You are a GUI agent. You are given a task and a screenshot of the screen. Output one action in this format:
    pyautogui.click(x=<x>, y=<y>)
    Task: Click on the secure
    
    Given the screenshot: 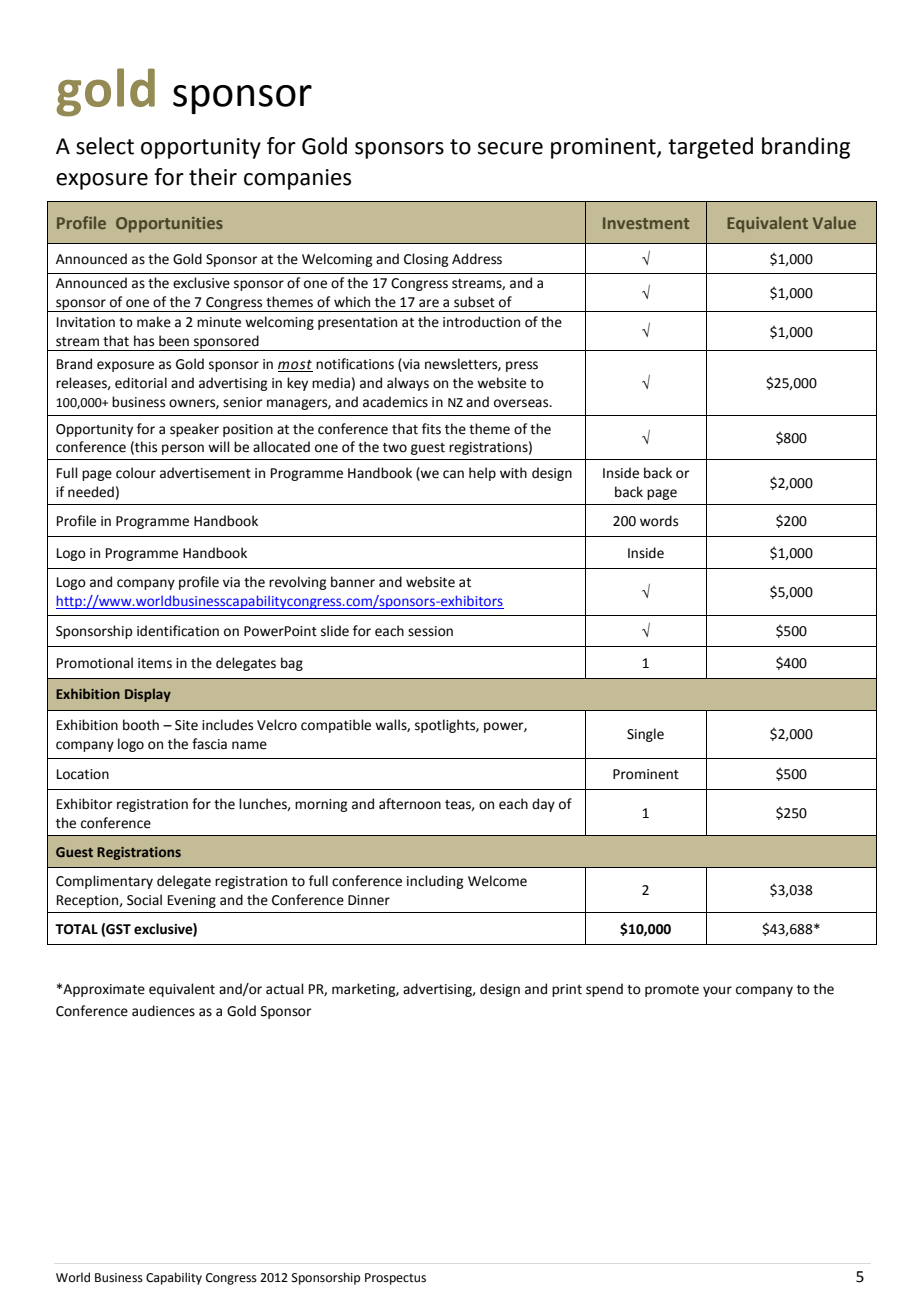 What is the action you would take?
    pyautogui.click(x=510, y=148)
